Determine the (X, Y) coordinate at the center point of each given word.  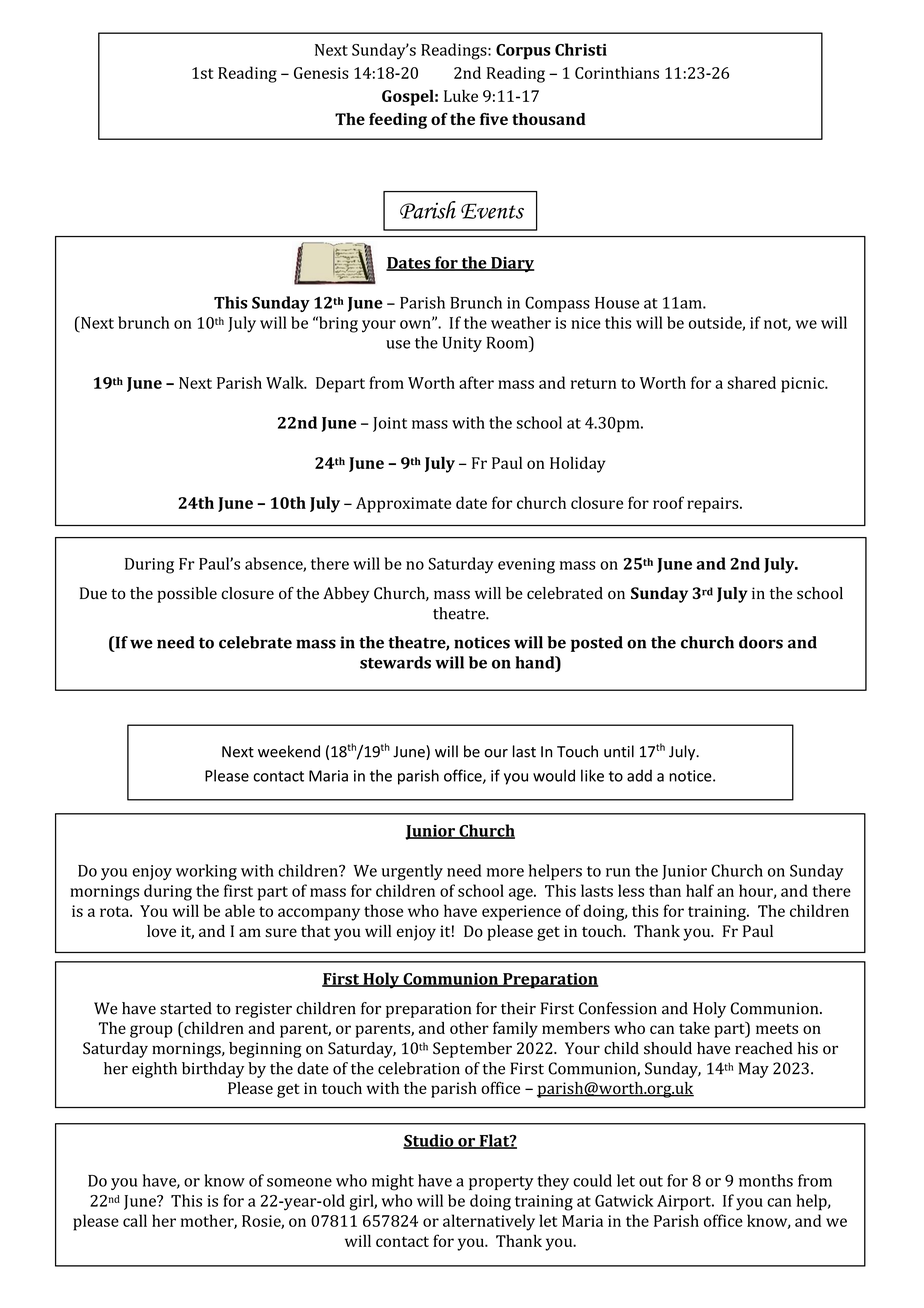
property (501, 1183)
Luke (461, 96)
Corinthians (617, 72)
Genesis (321, 73)
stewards (395, 662)
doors (761, 642)
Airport (685, 1203)
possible (187, 595)
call (135, 1220)
